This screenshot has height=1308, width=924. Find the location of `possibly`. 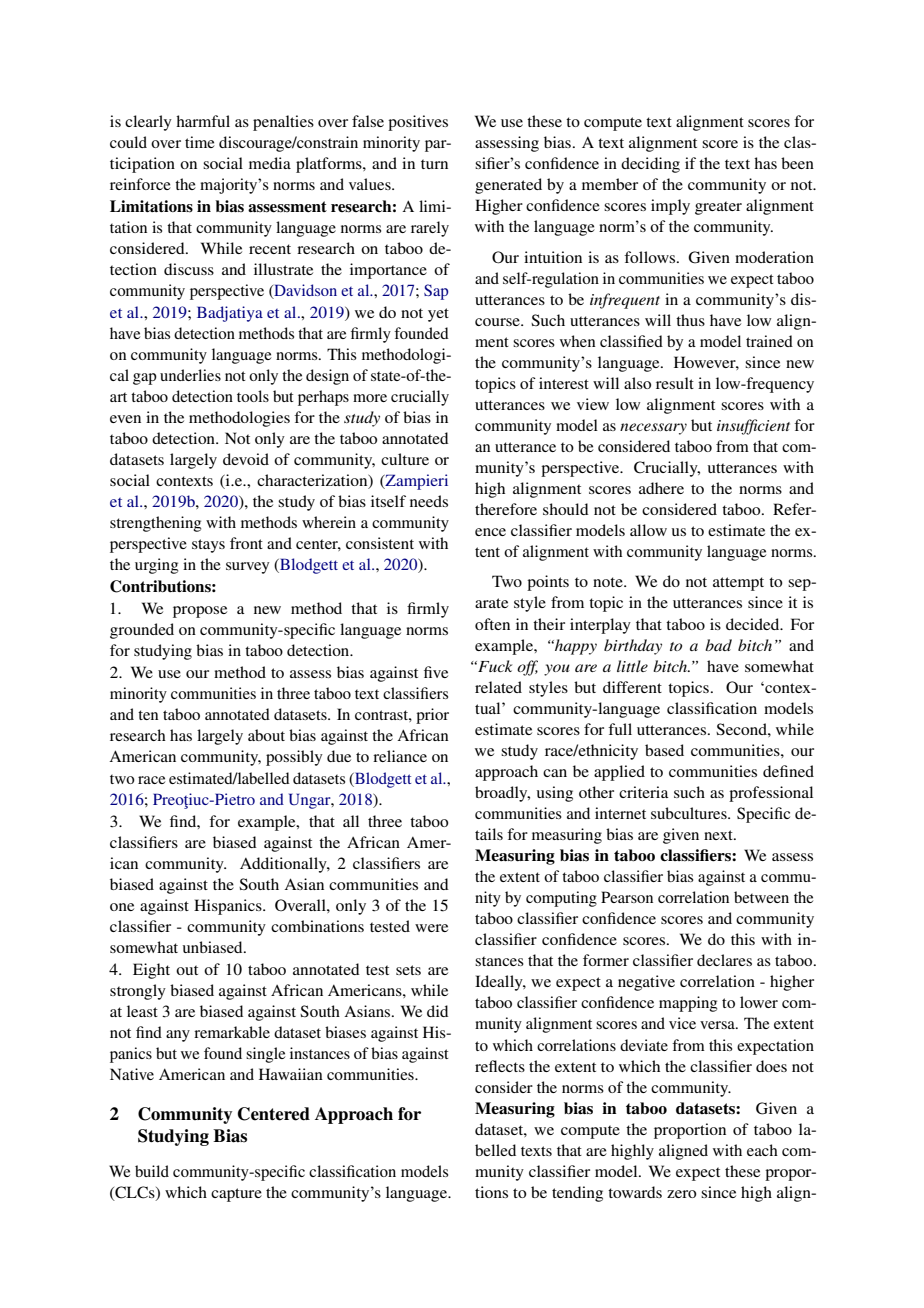

possibly is located at coordinates (294, 758).
